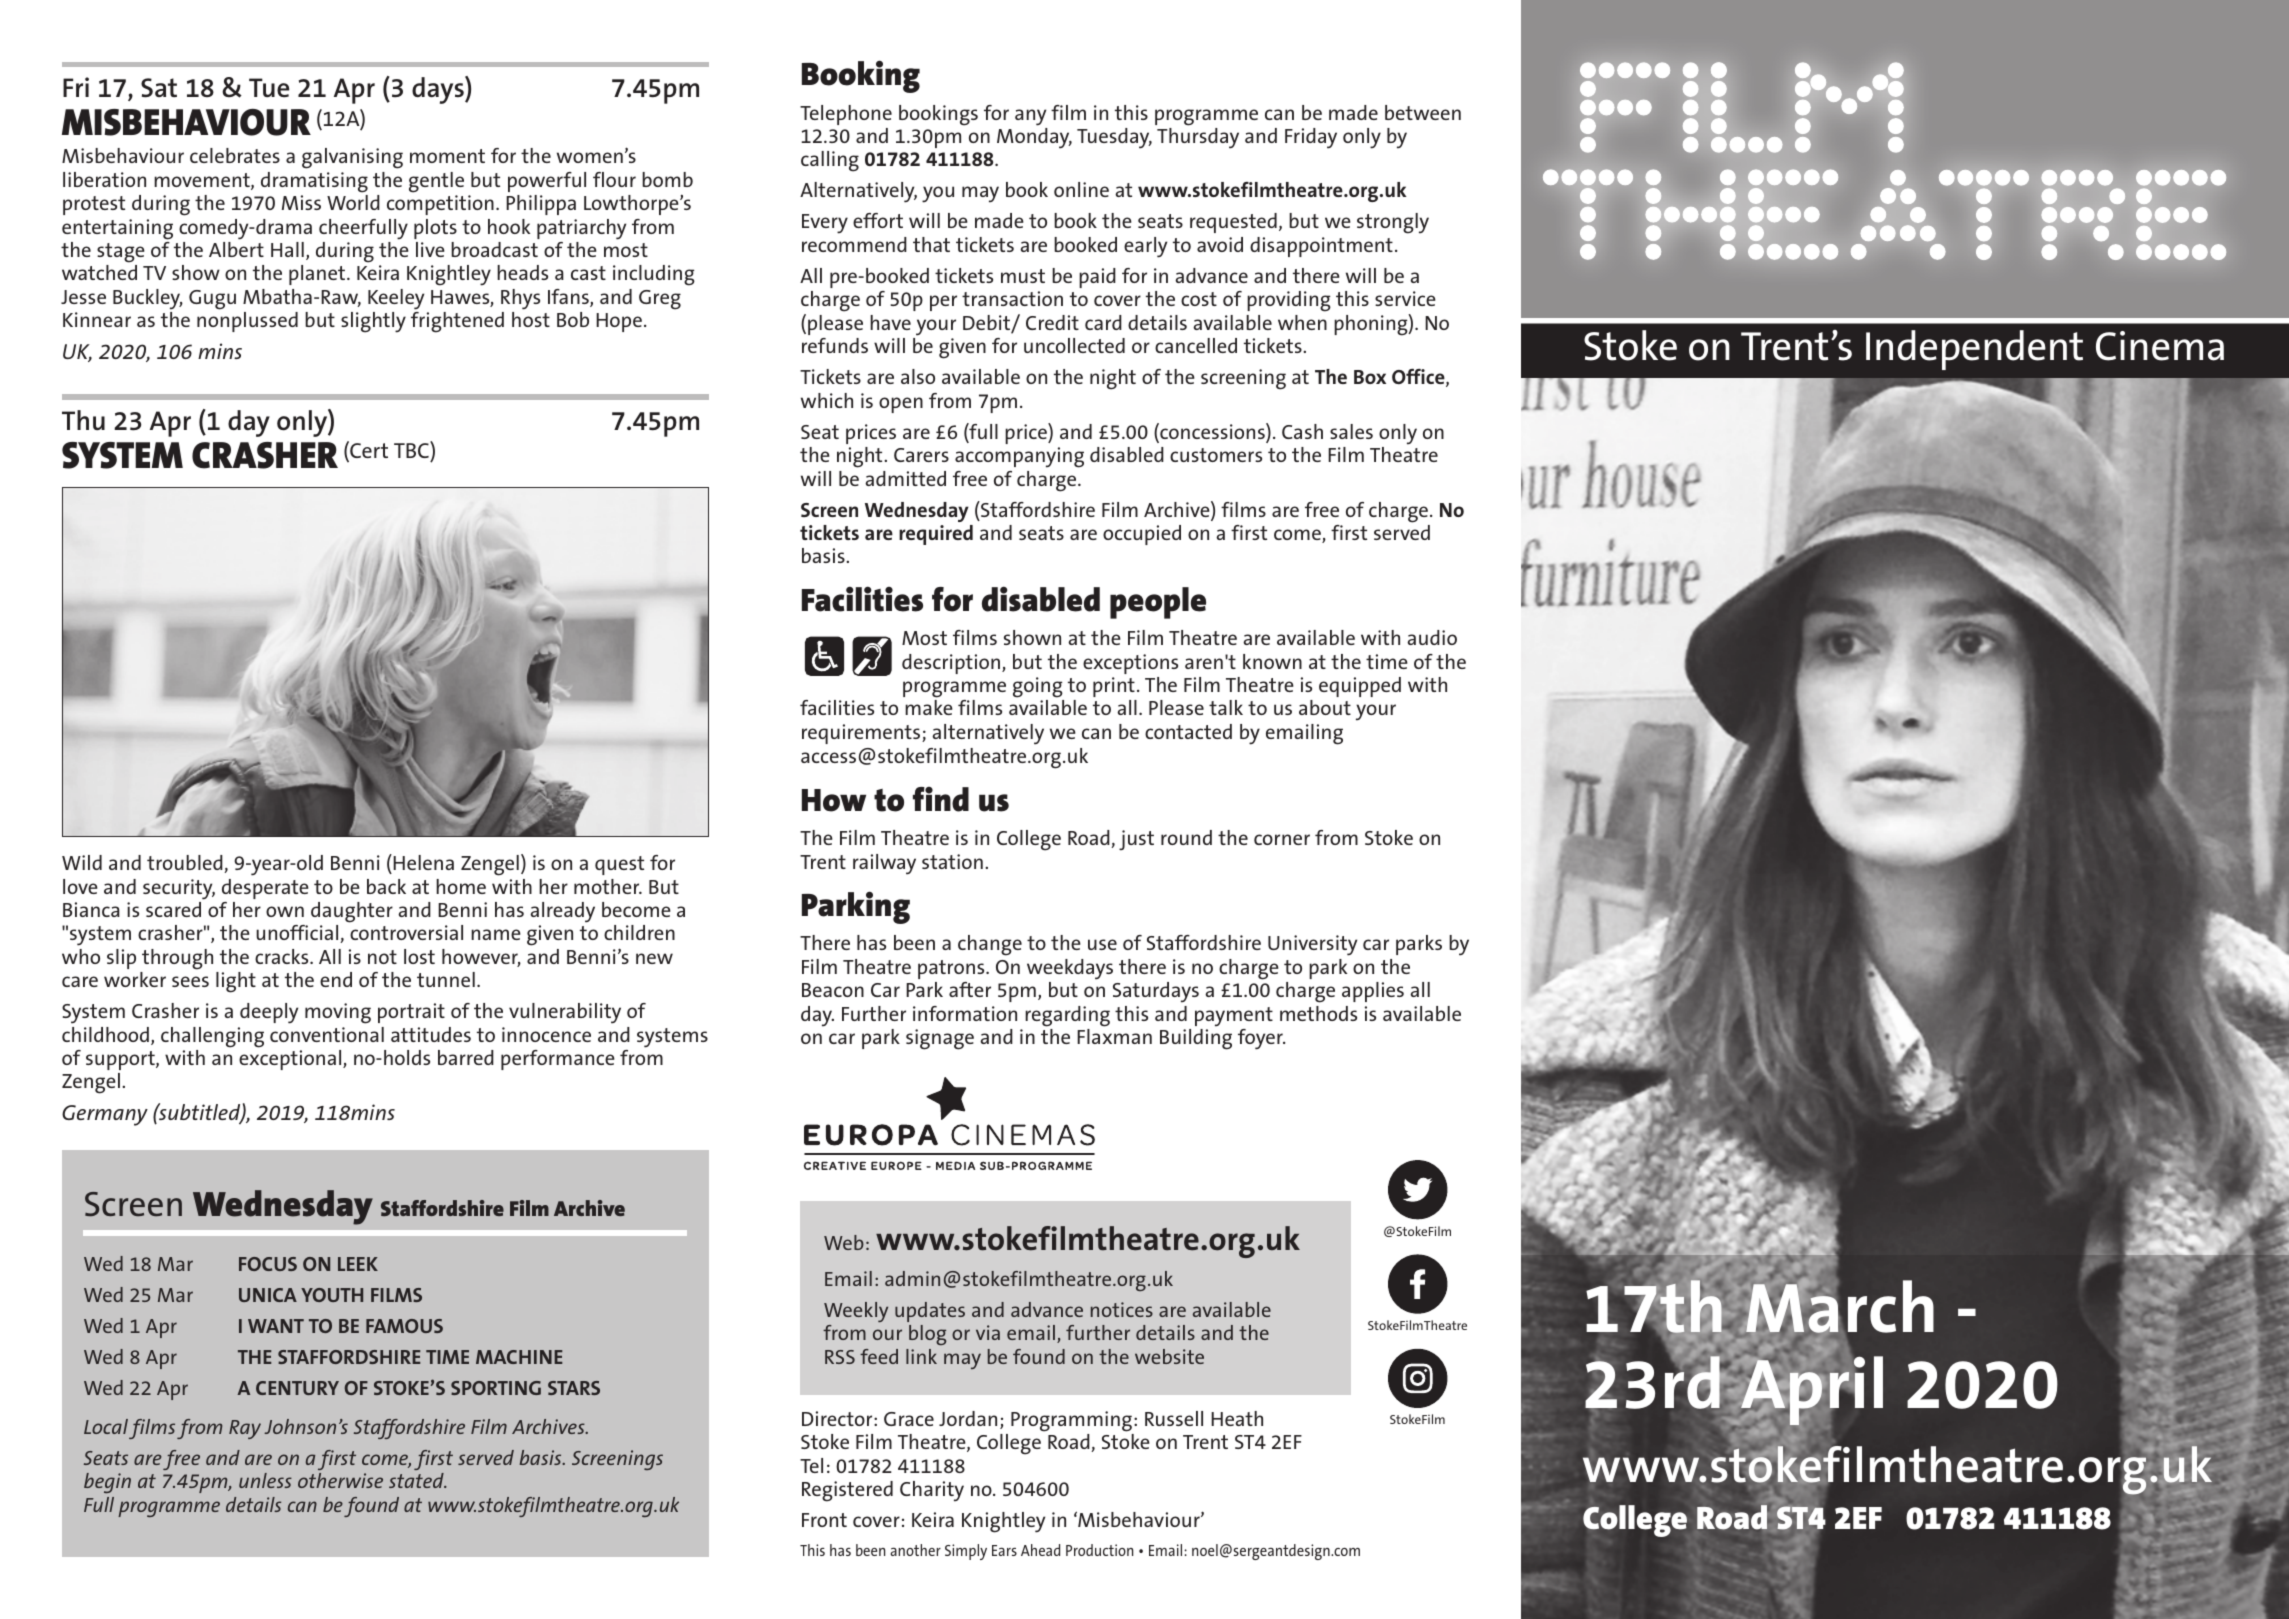 This image has width=2289, height=1619. I want to click on corner, so click(1282, 839).
